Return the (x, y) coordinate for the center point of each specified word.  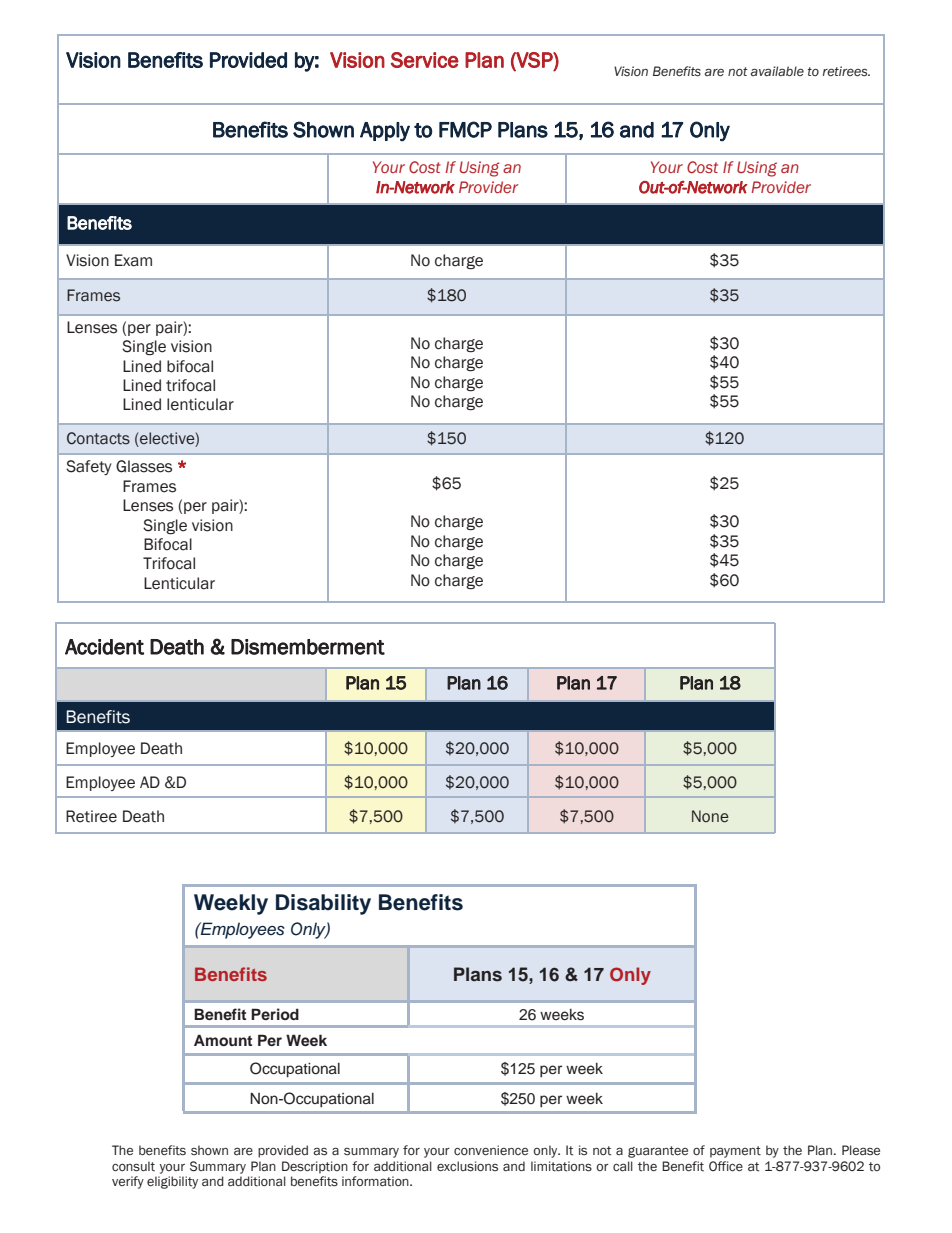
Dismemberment (308, 647)
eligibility (172, 1182)
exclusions (467, 1166)
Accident (104, 647)
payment (735, 1152)
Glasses (144, 466)
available (777, 71)
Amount (223, 1040)
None (710, 816)
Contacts (98, 438)
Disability (323, 904)
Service (425, 60)
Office (726, 1166)
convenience (491, 1150)
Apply (385, 132)
